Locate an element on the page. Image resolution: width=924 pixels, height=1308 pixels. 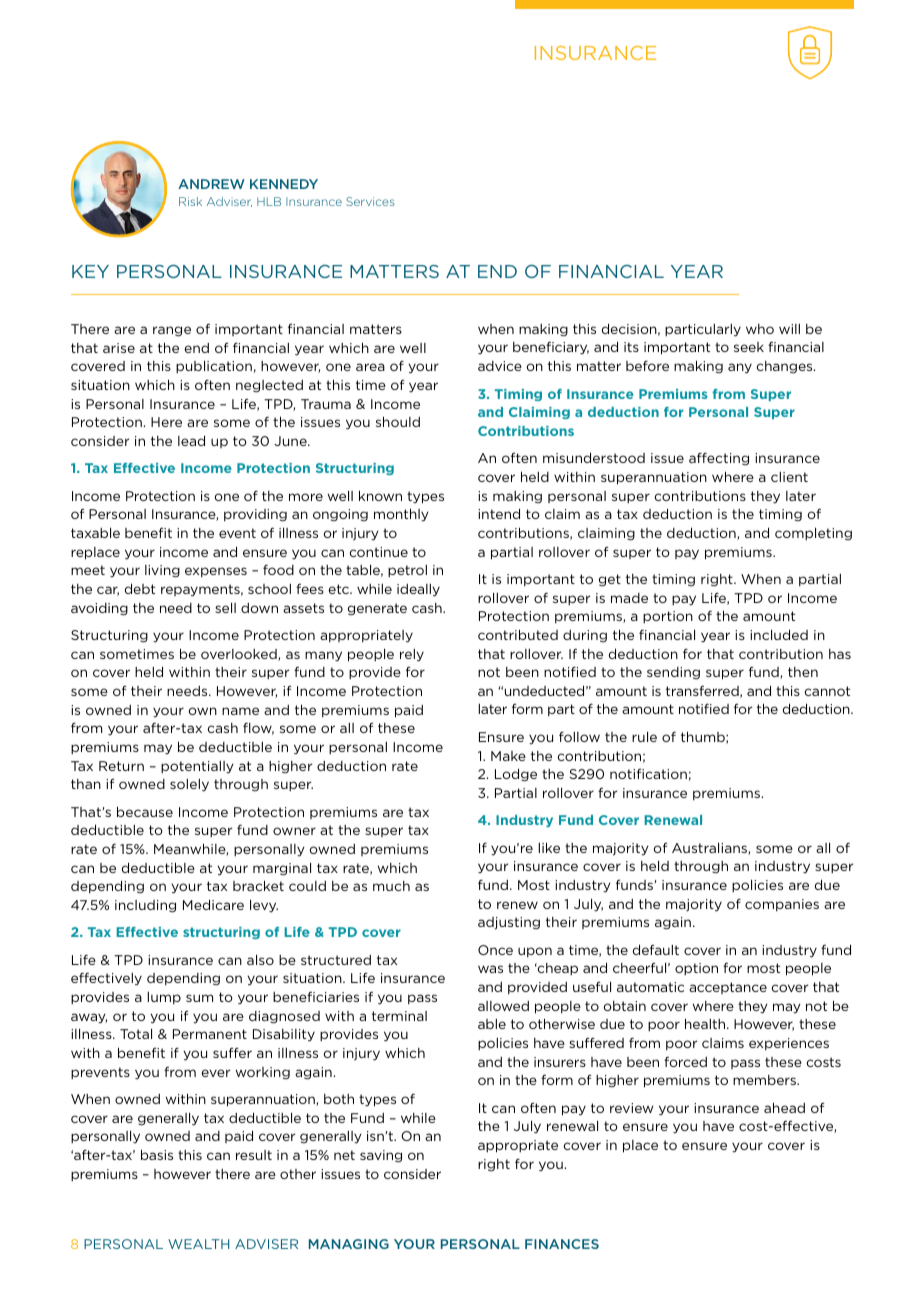
then is located at coordinates (803, 672).
